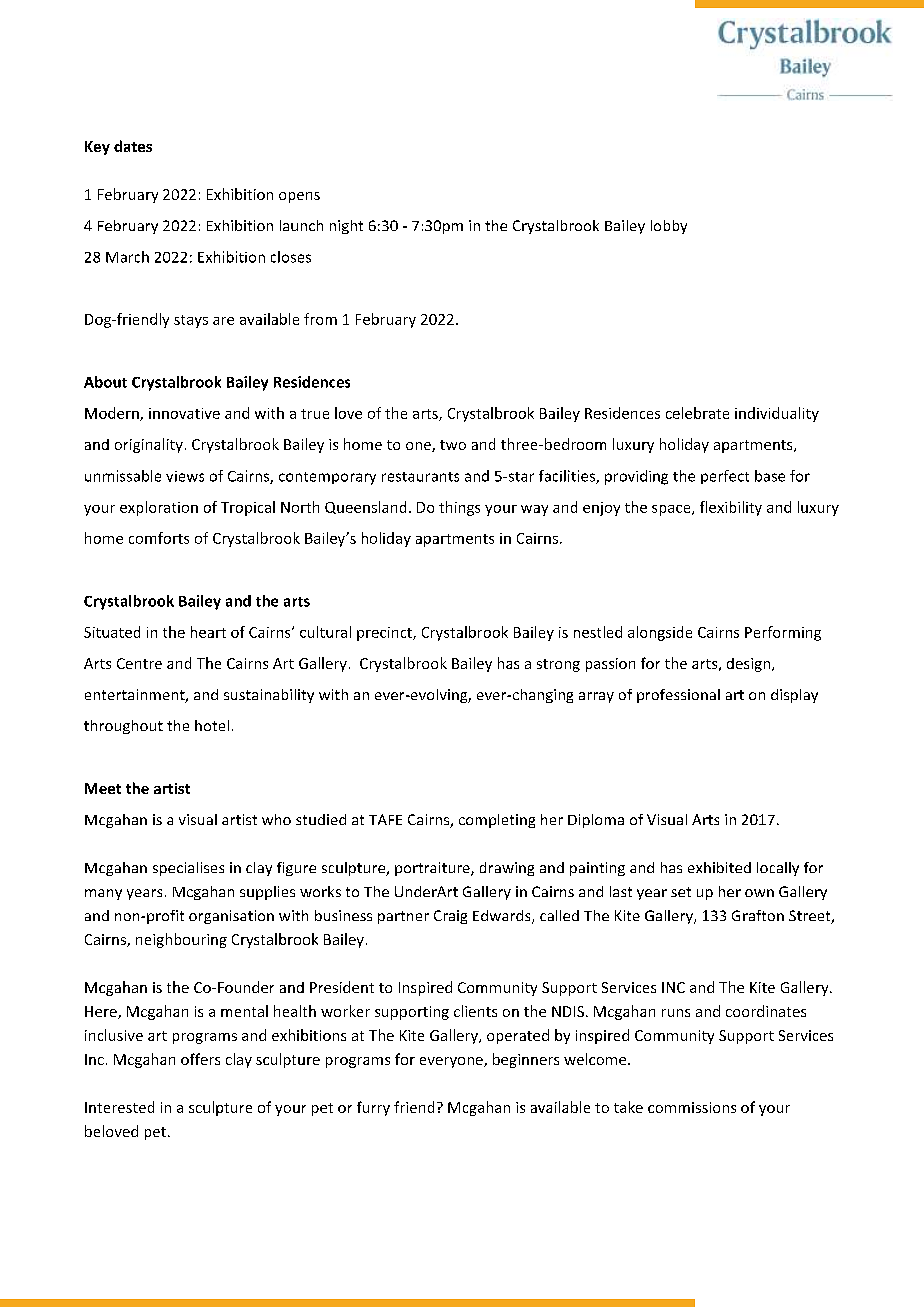  What do you see at coordinates (420, 477) in the document?
I see `restaurants` at bounding box center [420, 477].
